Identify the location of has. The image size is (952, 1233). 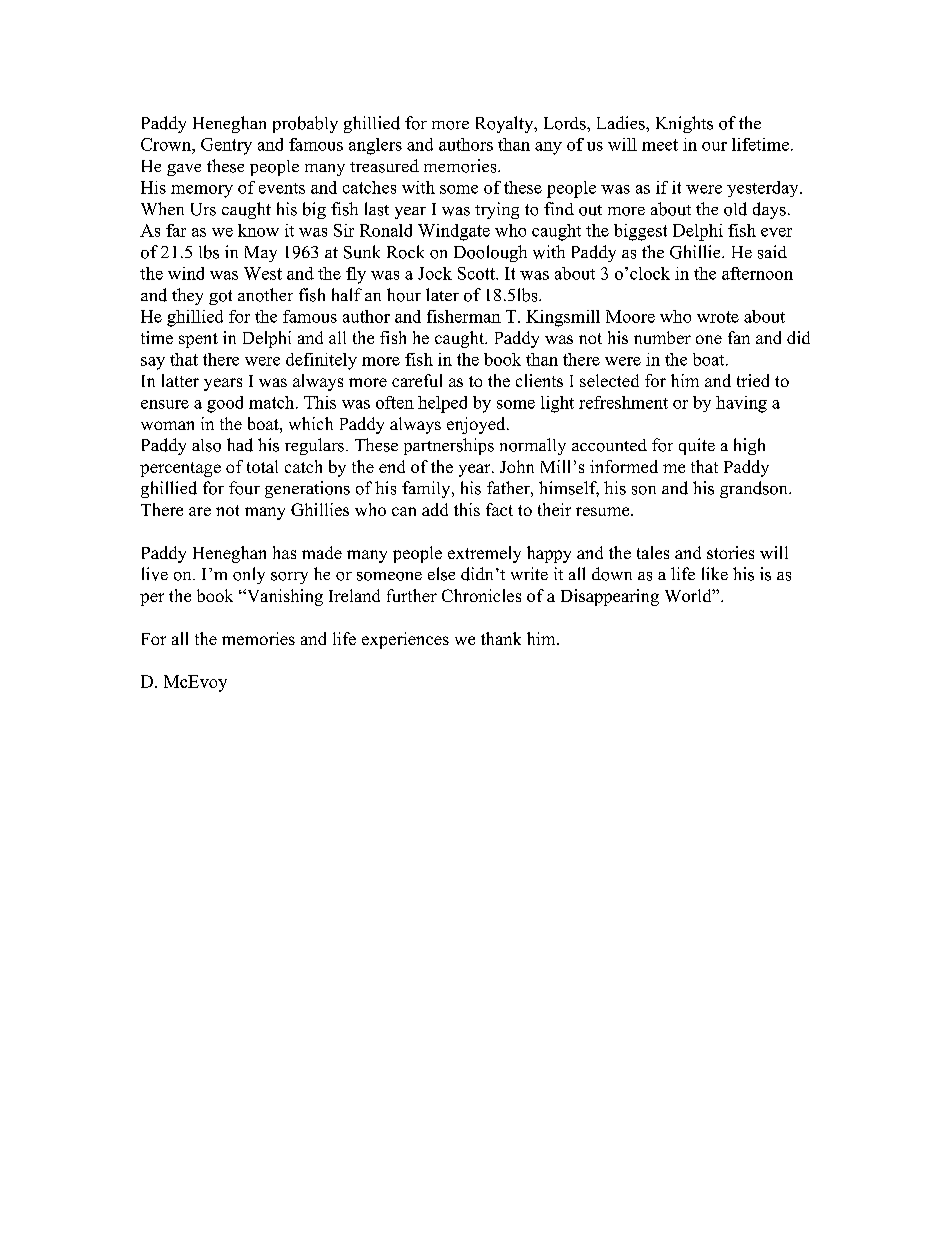
(284, 552).
